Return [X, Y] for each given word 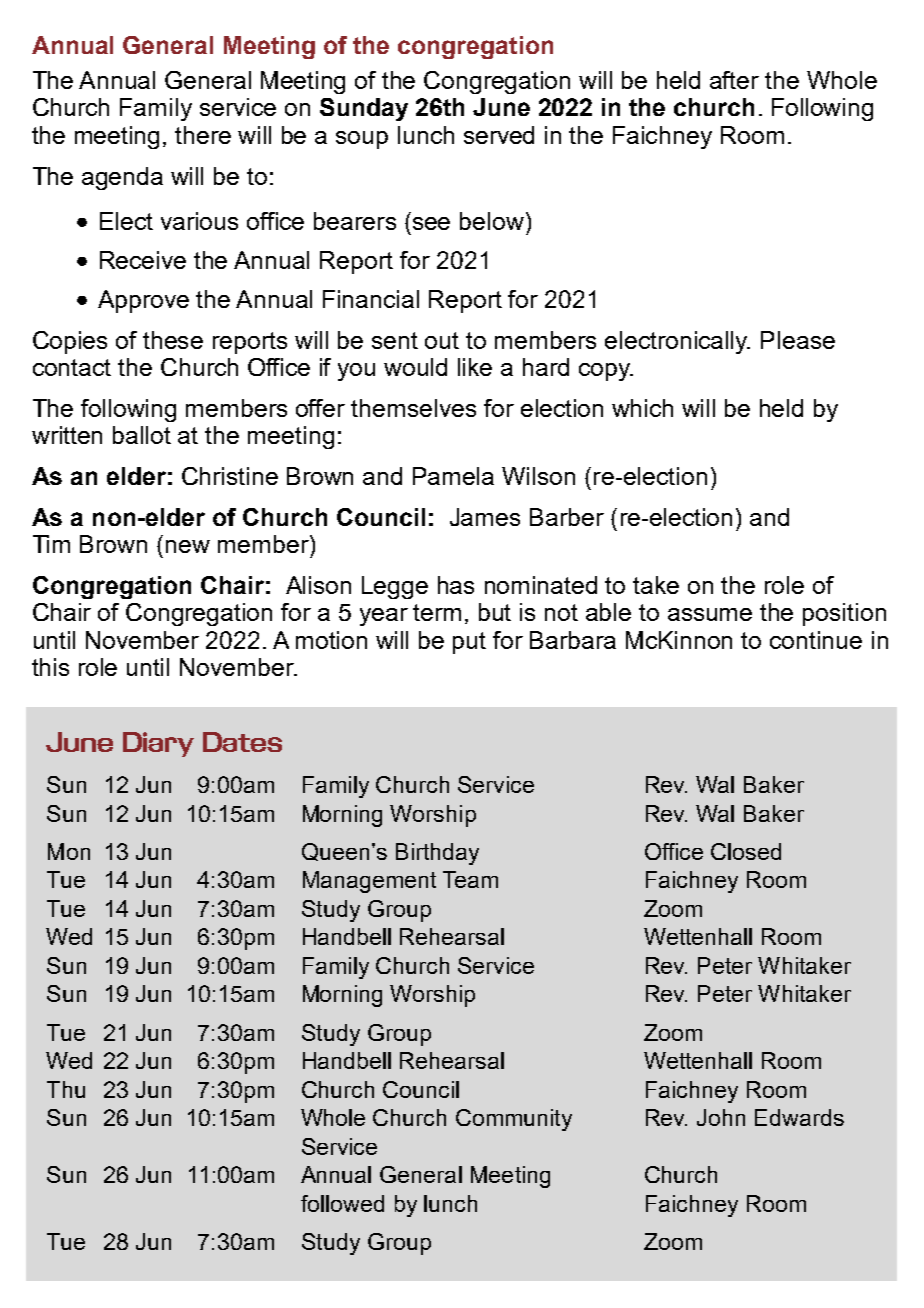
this [50, 667]
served [499, 135]
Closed [746, 851]
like [475, 367]
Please [798, 340]
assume [710, 614]
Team [470, 879]
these [173, 340]
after [734, 80]
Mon [69, 851]
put [469, 643]
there [203, 135]
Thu [66, 1089]
